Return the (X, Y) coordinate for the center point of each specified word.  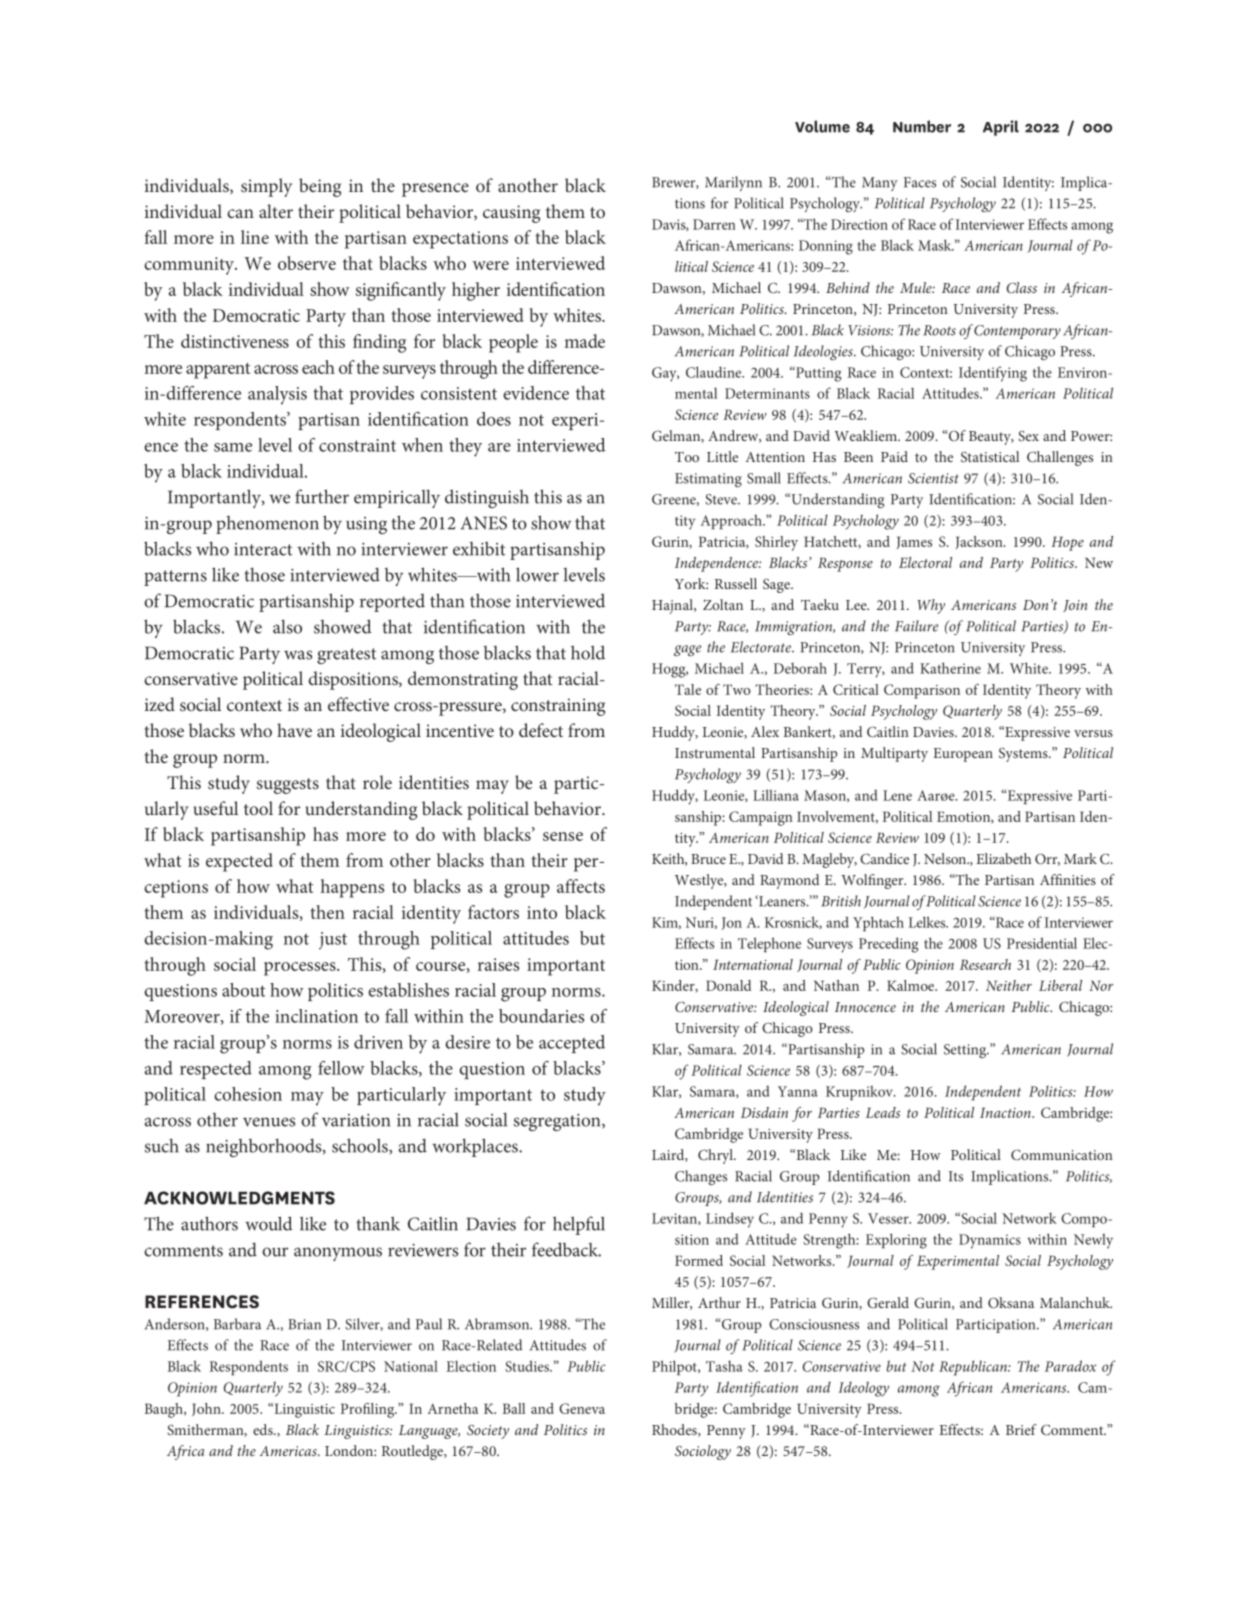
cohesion (248, 1094)
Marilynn (733, 183)
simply (266, 187)
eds (264, 1429)
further (322, 496)
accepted (572, 1044)
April (1001, 128)
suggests (288, 786)
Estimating (708, 480)
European (963, 755)
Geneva (582, 1408)
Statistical (990, 456)
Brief (1021, 1429)
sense (563, 836)
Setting (966, 1051)
